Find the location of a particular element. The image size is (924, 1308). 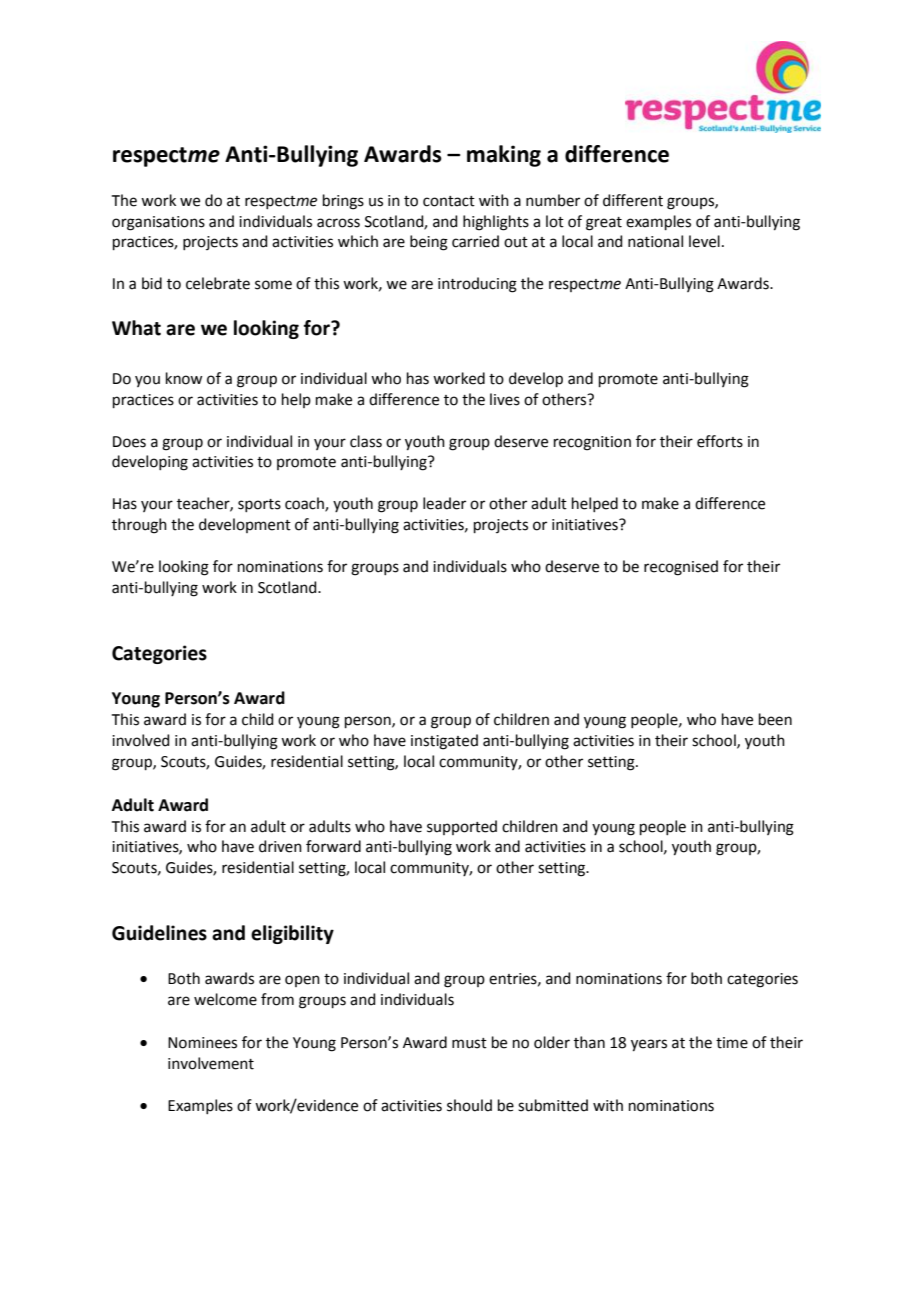

involvement is located at coordinates (211, 1063).
